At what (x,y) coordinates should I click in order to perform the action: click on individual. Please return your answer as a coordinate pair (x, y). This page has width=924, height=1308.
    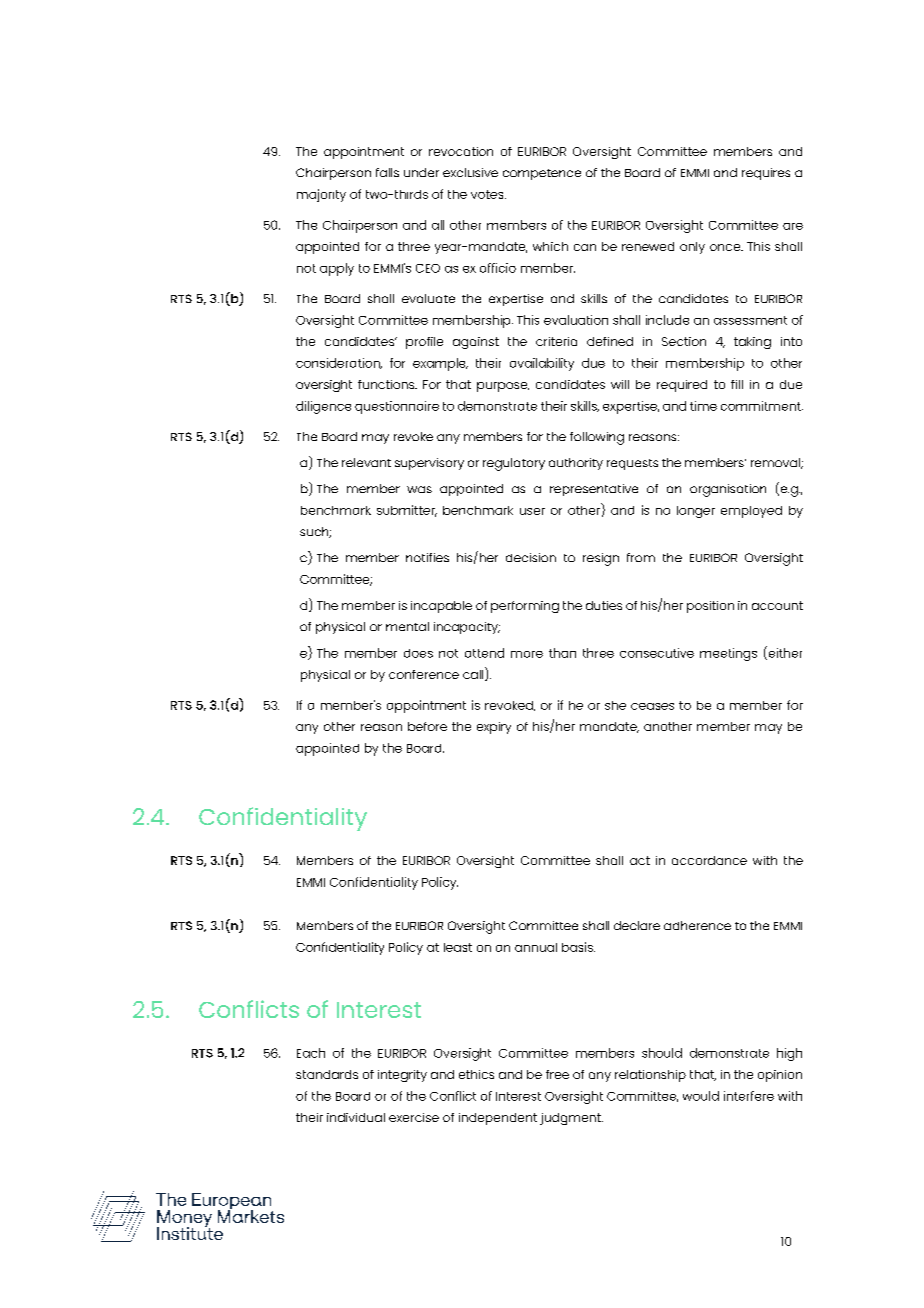
    Looking at the image, I should click on (356, 1117).
